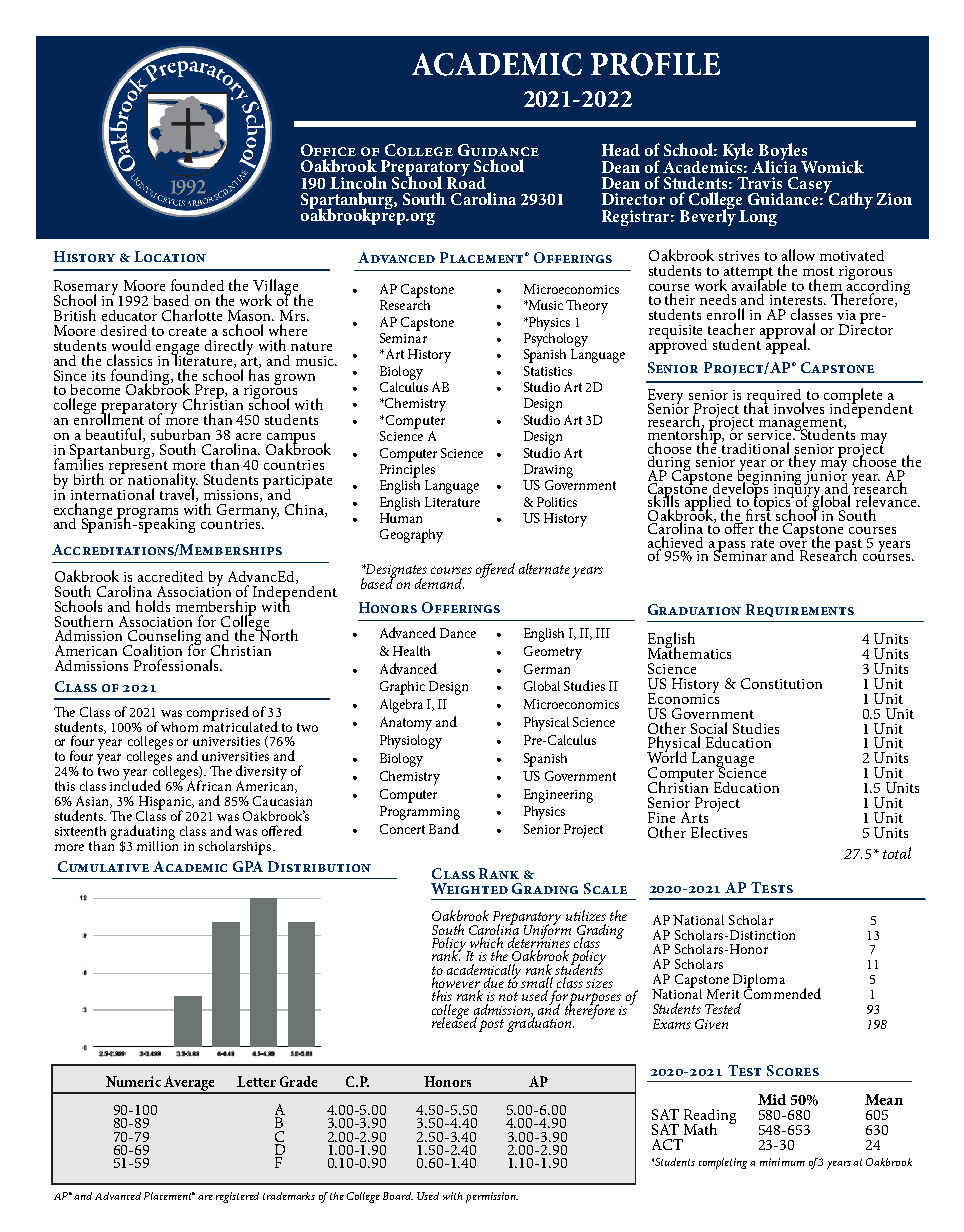  Describe the element at coordinates (492, 1197) in the screenshot. I see `permission` at that location.
